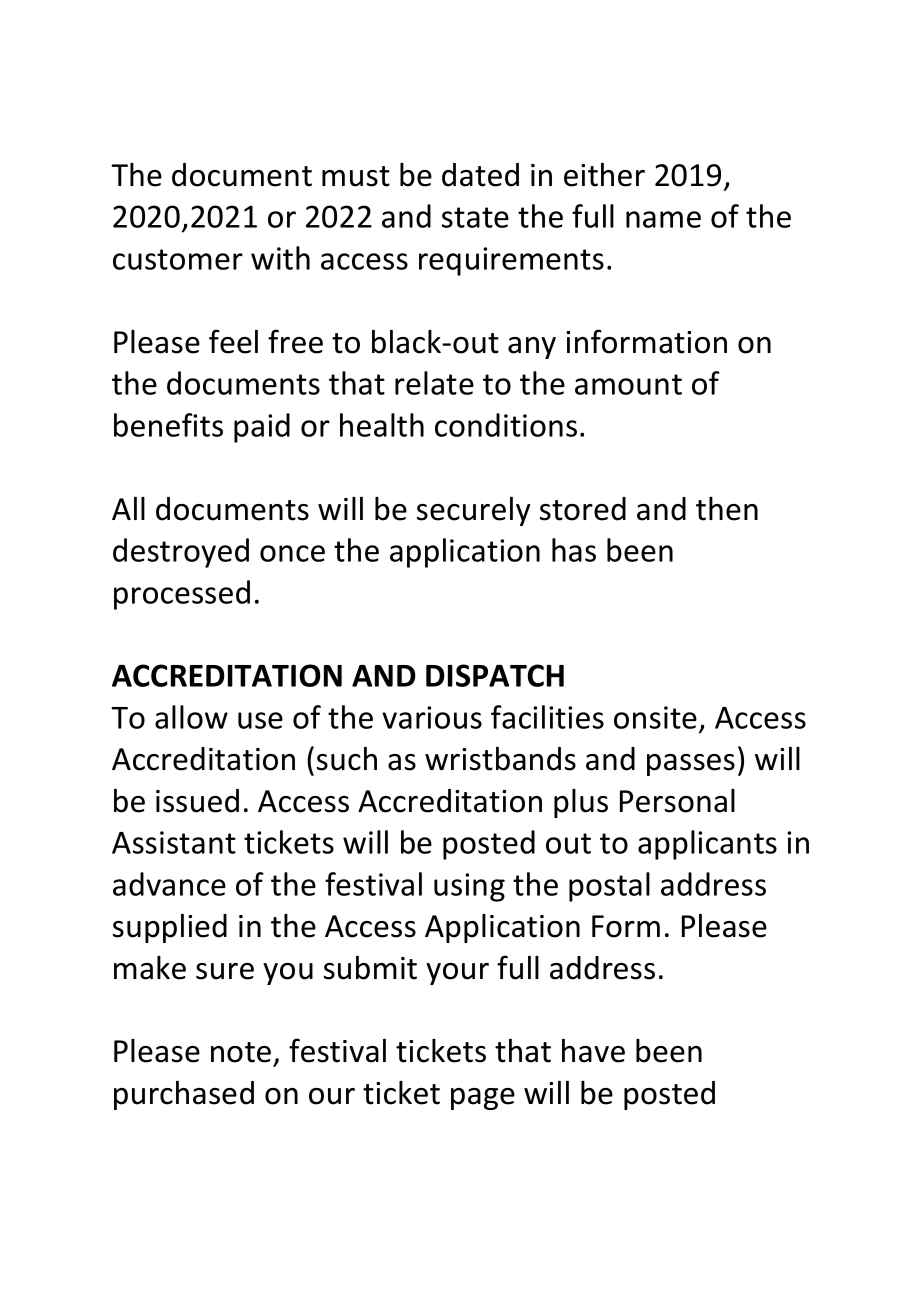 The width and height of the document is (924, 1308). What do you see at coordinates (178, 259) in the document?
I see `customer` at bounding box center [178, 259].
